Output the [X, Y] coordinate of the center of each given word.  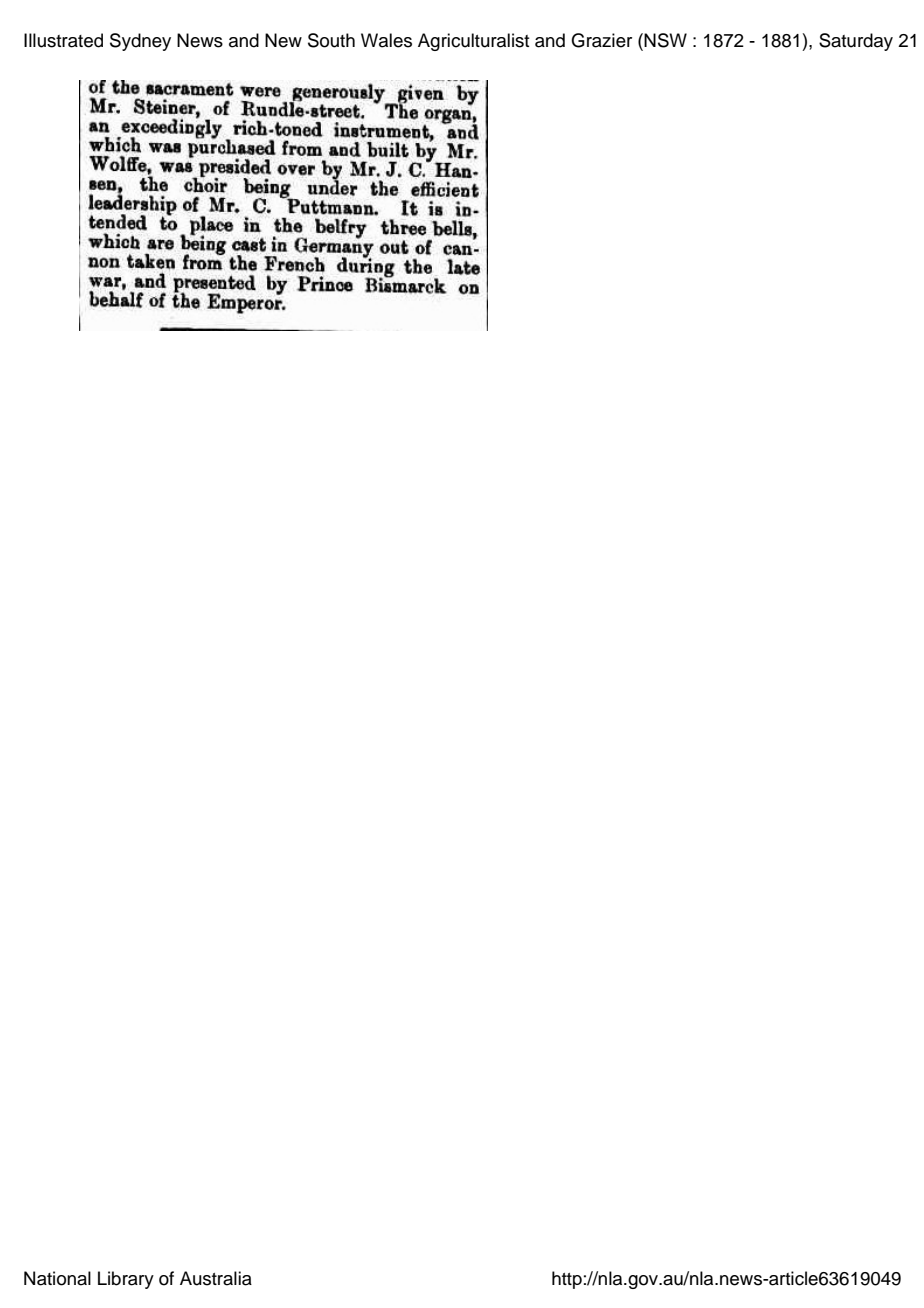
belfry [341, 226]
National [57, 1278]
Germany [334, 248]
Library [126, 1280]
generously [338, 92]
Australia [216, 1278]
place [211, 223]
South [331, 40]
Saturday [856, 42]
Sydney [140, 42]
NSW [665, 40]
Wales [386, 40]
